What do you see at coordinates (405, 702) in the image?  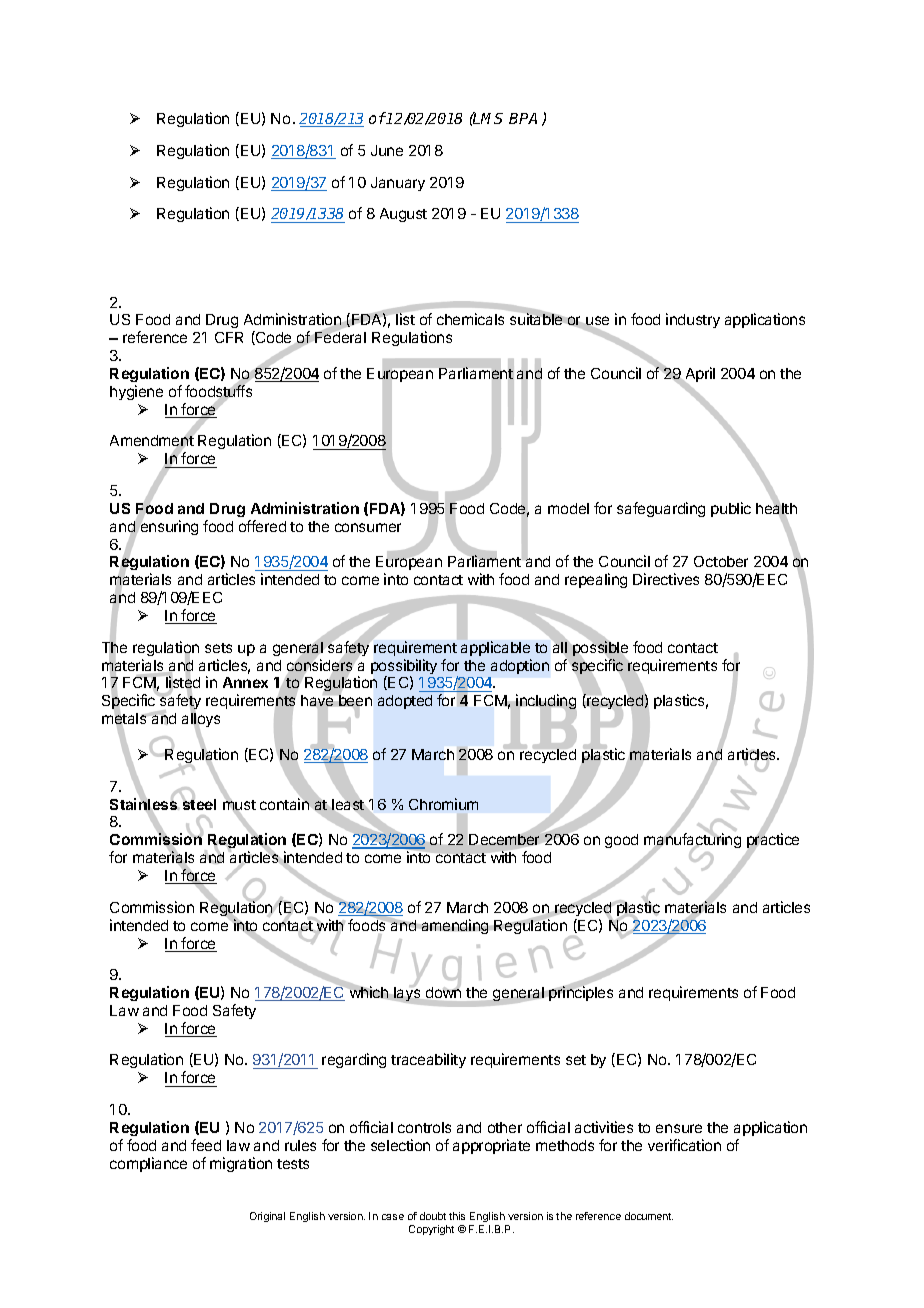 I see `adopted` at bounding box center [405, 702].
